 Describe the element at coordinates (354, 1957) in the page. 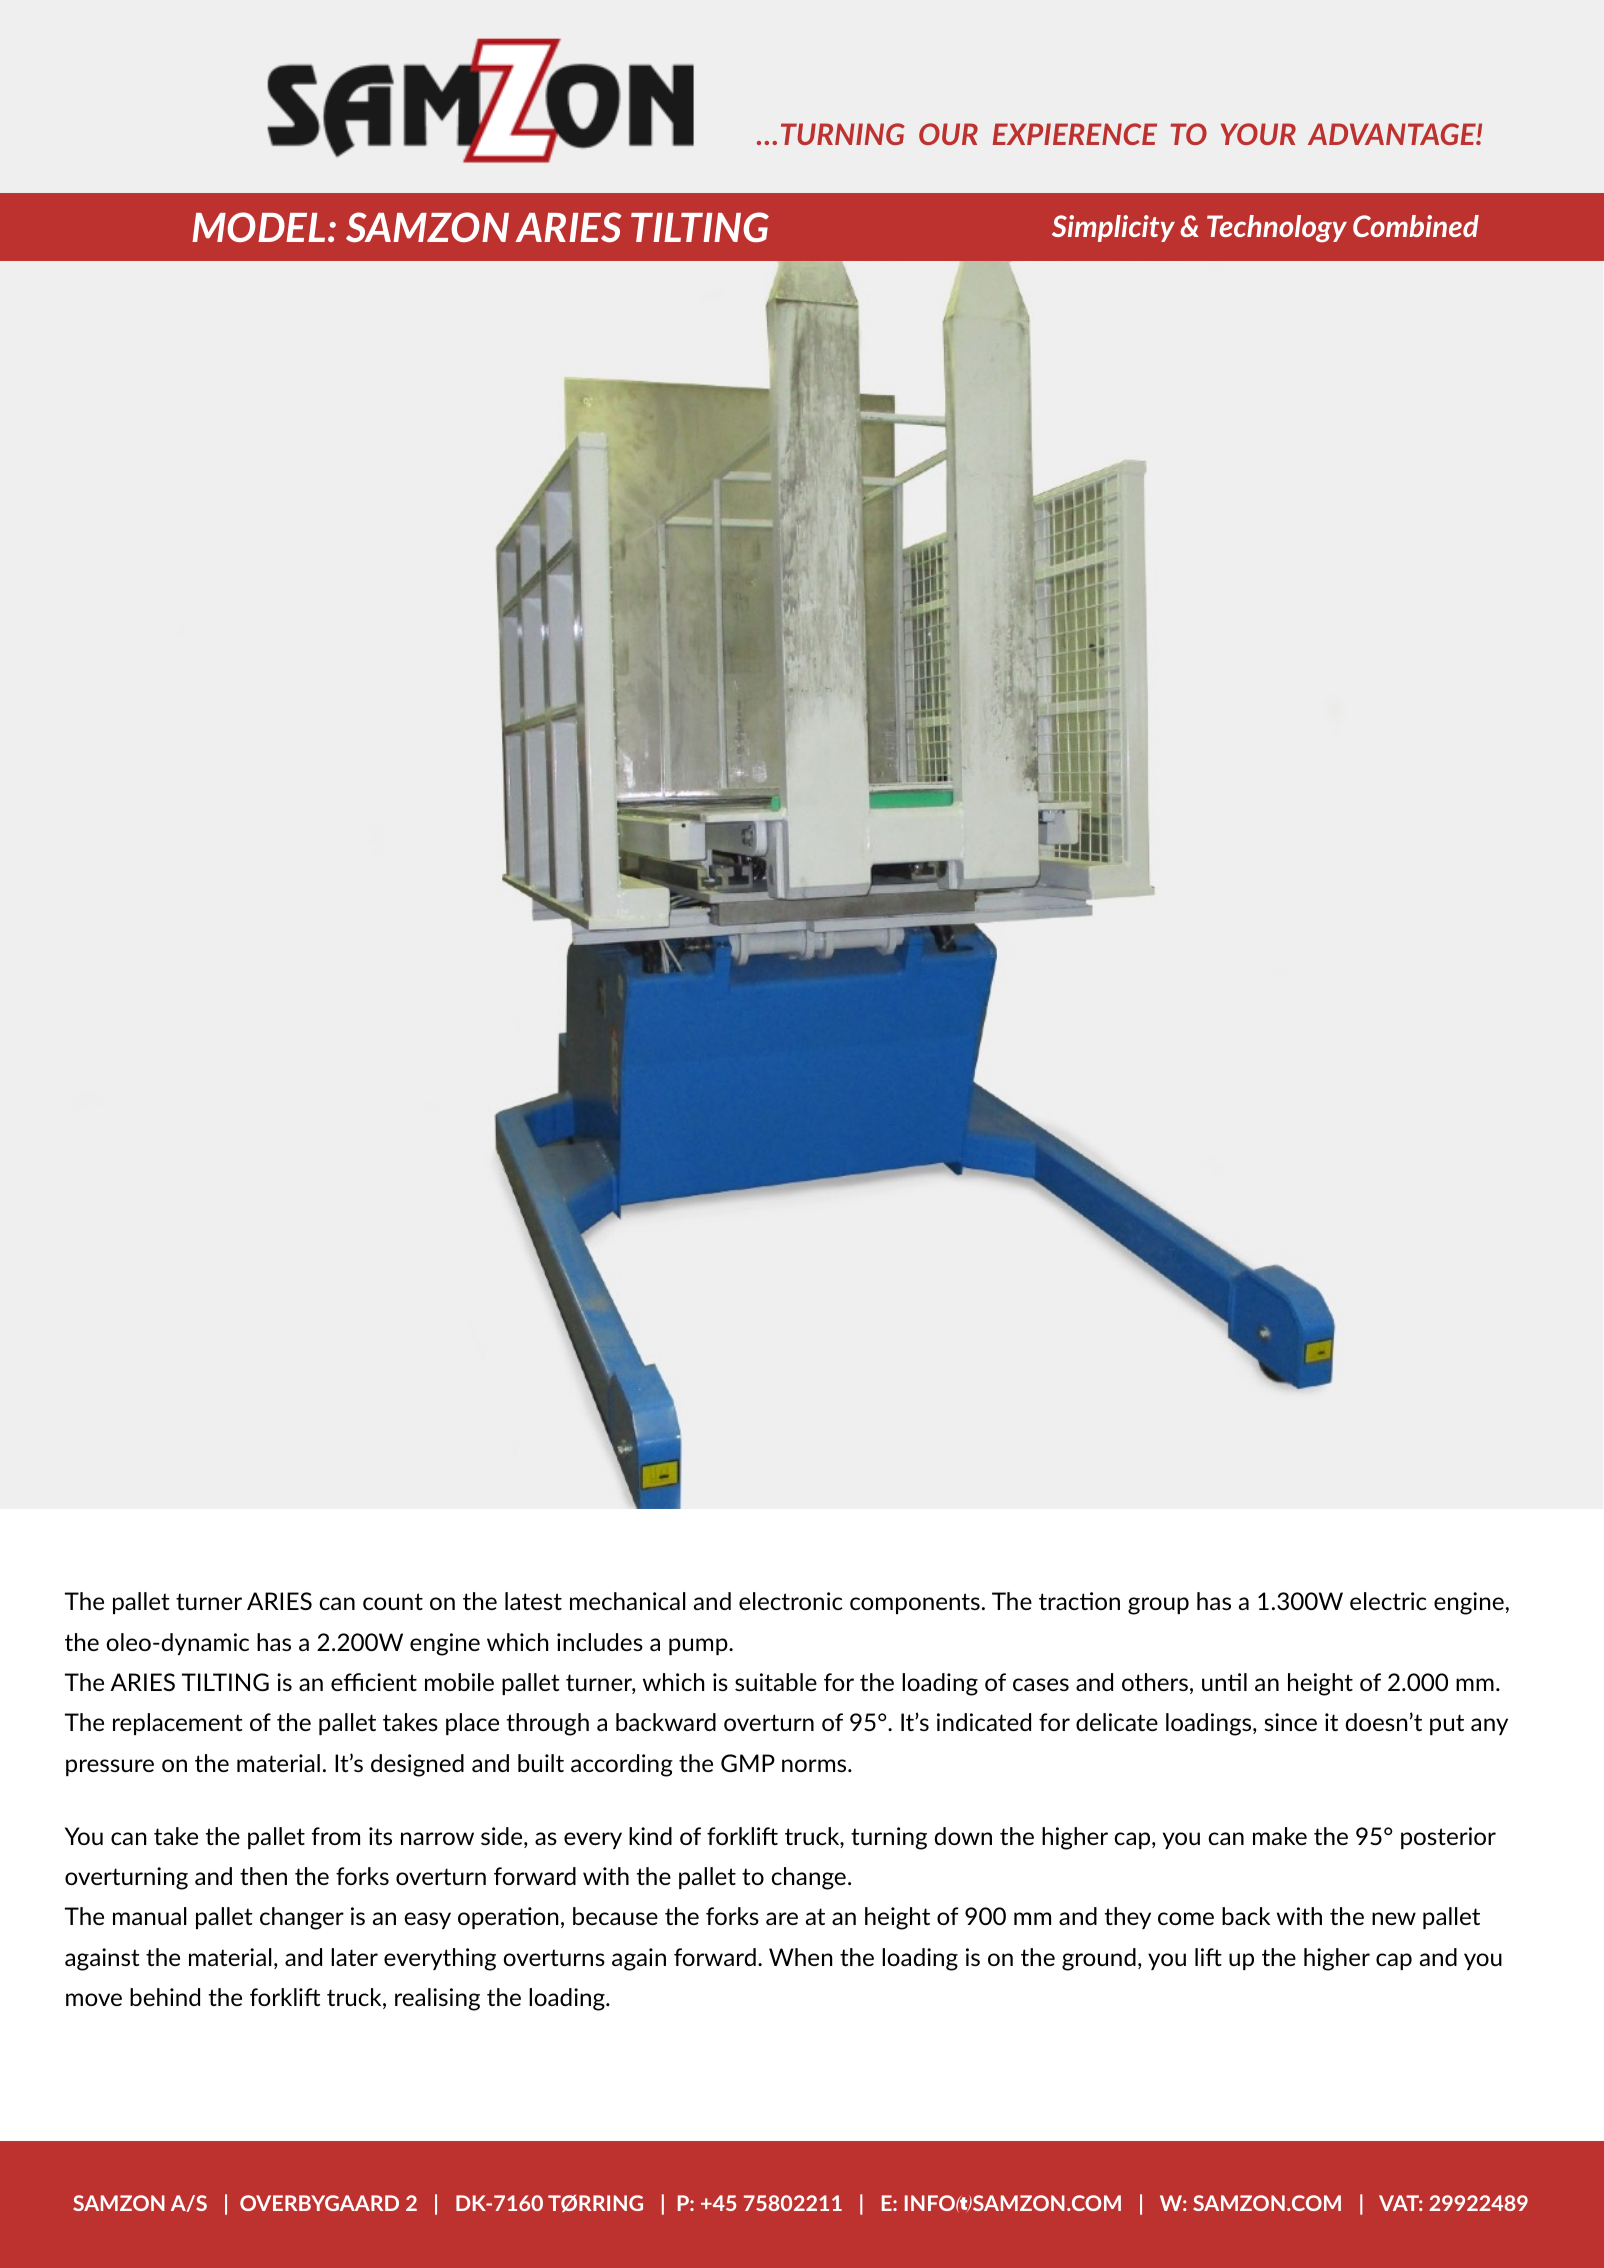

I see `later` at that location.
